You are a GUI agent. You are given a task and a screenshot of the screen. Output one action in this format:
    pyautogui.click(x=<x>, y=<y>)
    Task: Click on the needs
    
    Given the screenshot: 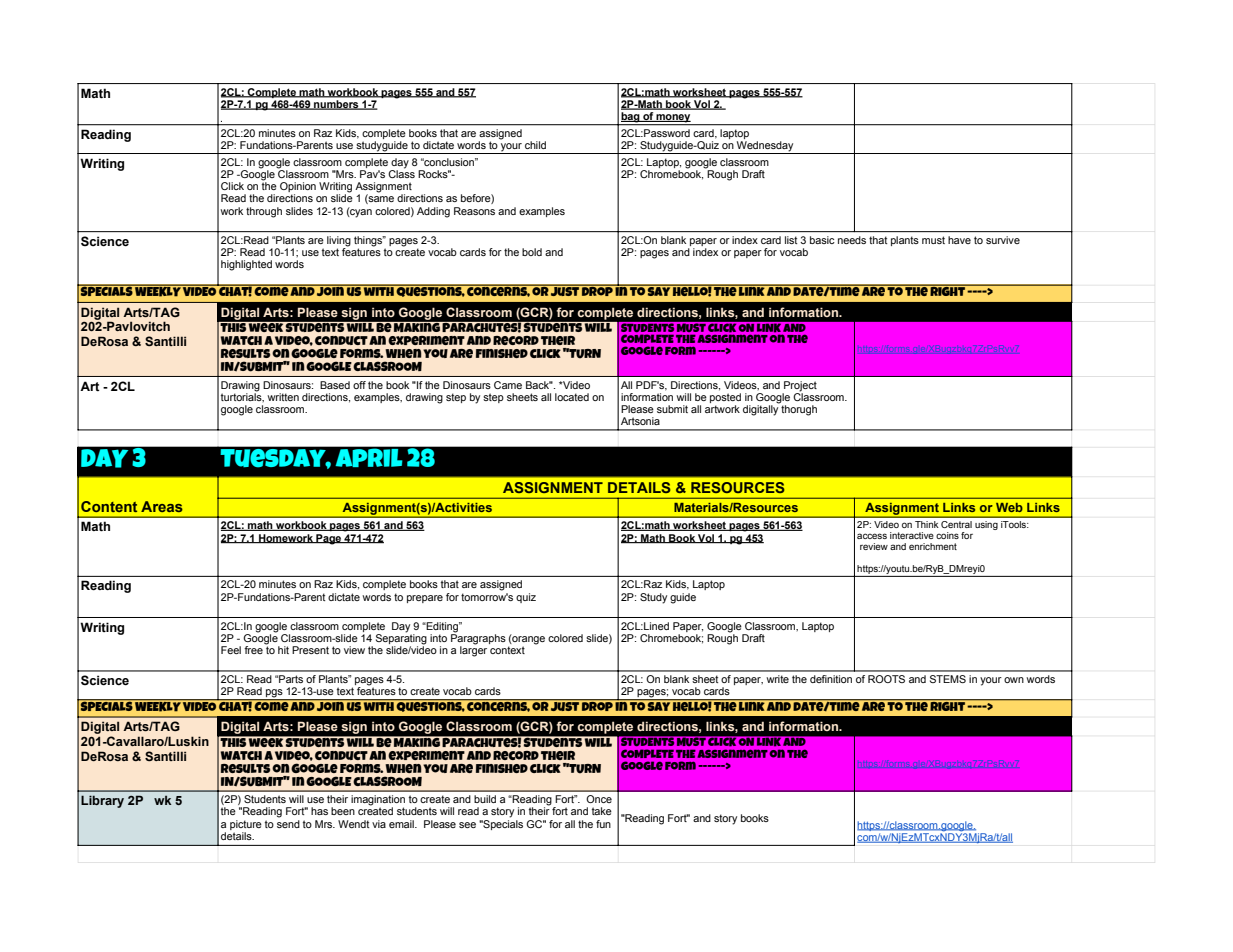 What is the action you would take?
    pyautogui.click(x=852, y=240)
